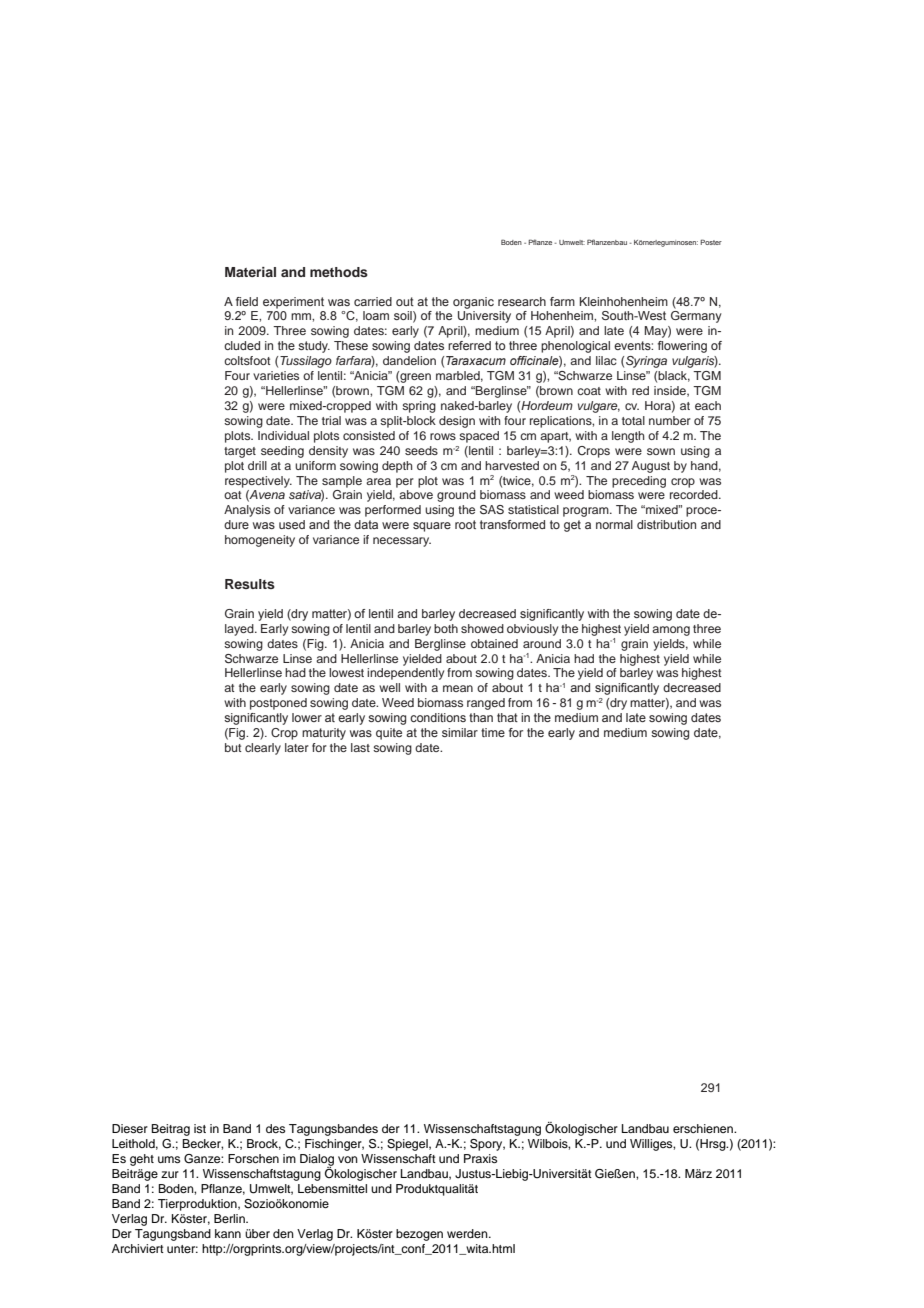 This document has width=924, height=1308. Describe the element at coordinates (278, 704) in the document. I see `postponed` at that location.
